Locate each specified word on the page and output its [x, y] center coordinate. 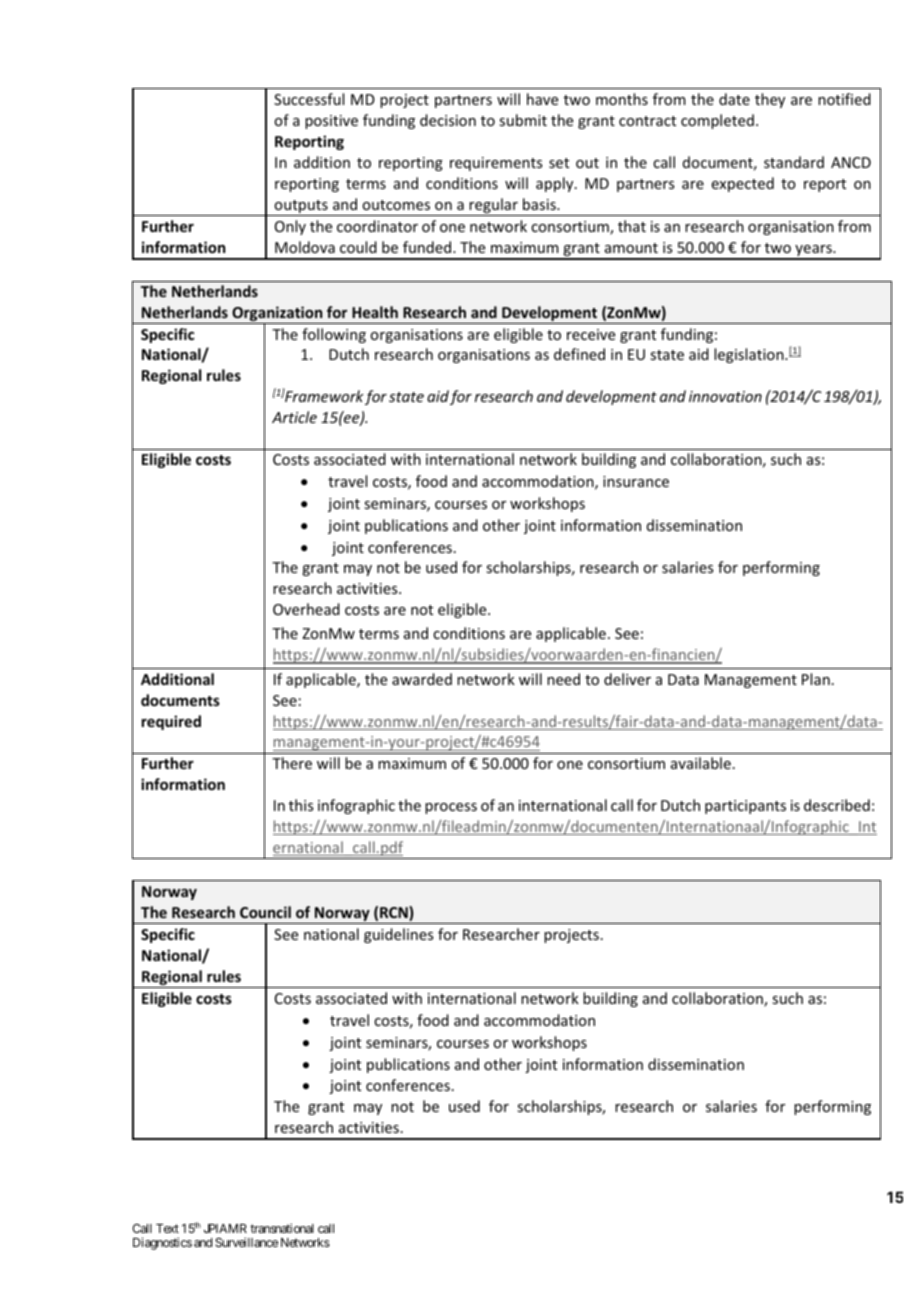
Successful [309, 99]
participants [745, 807]
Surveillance [246, 1242]
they [770, 100]
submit [523, 120]
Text [167, 1228]
